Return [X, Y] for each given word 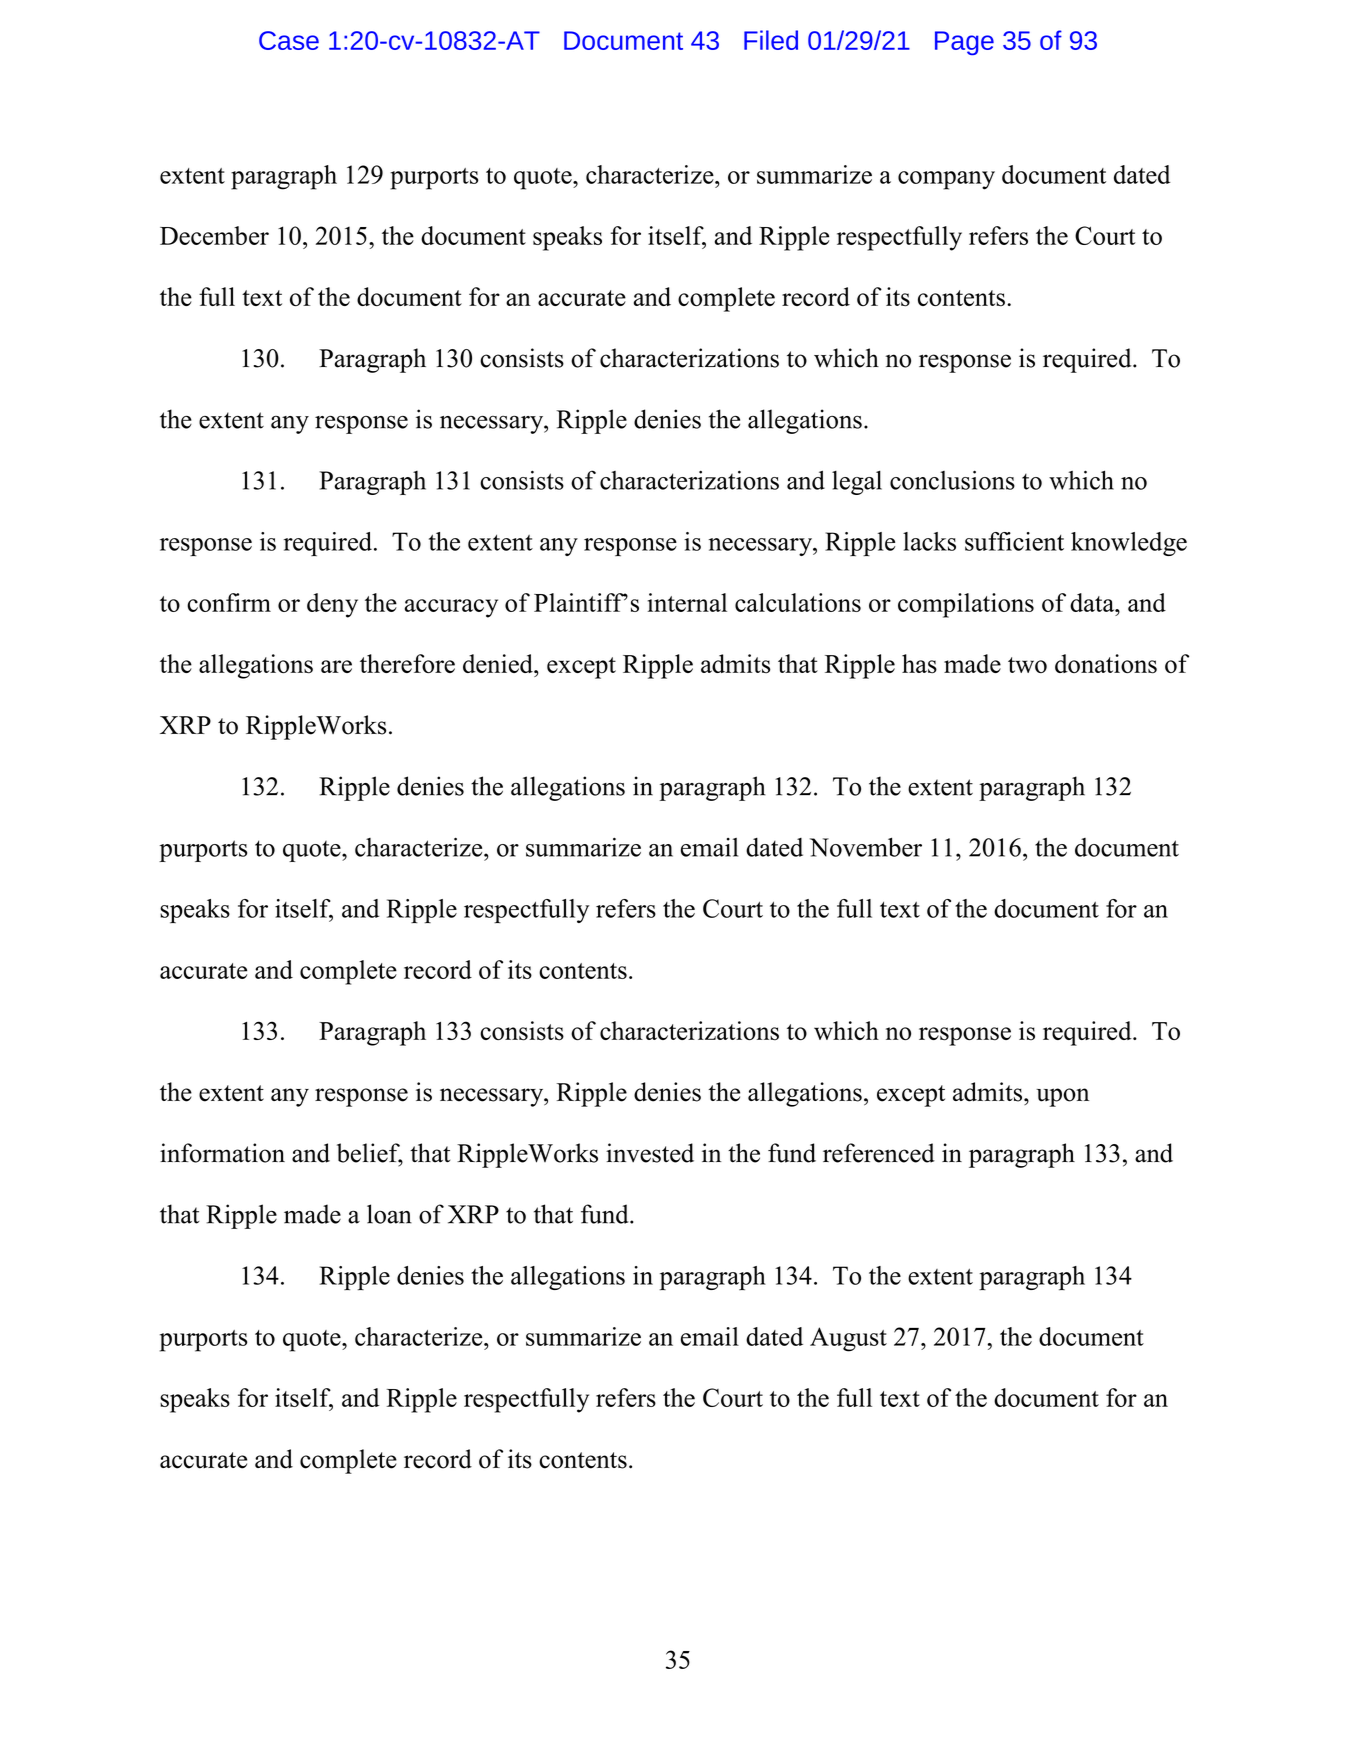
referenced [879, 1153]
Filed [771, 40]
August [848, 1339]
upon [1062, 1097]
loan [389, 1214]
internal [687, 602]
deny [332, 605]
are [336, 666]
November [866, 847]
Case [289, 40]
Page [964, 43]
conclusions [952, 480]
